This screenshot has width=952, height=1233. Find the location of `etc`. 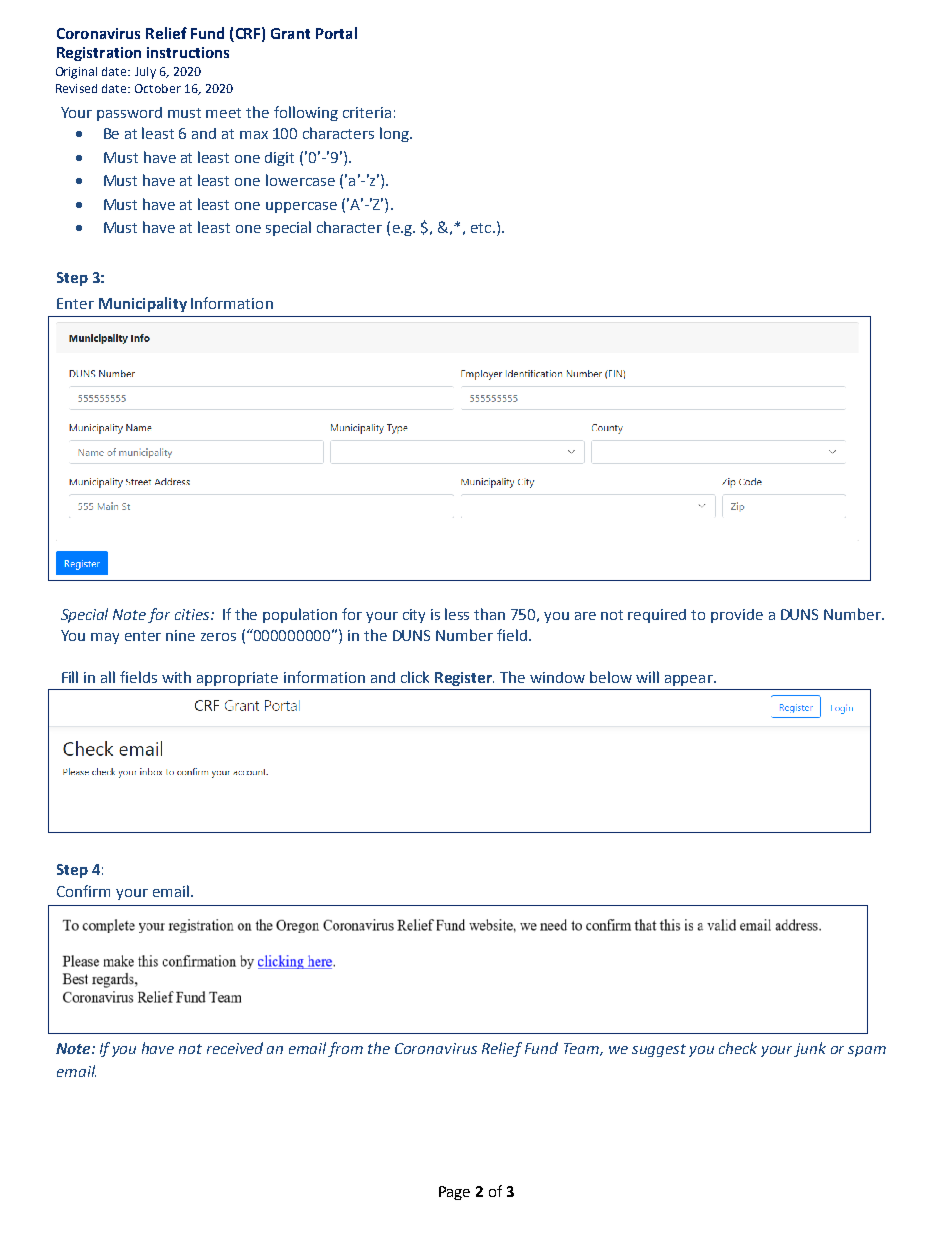

etc is located at coordinates (481, 228).
